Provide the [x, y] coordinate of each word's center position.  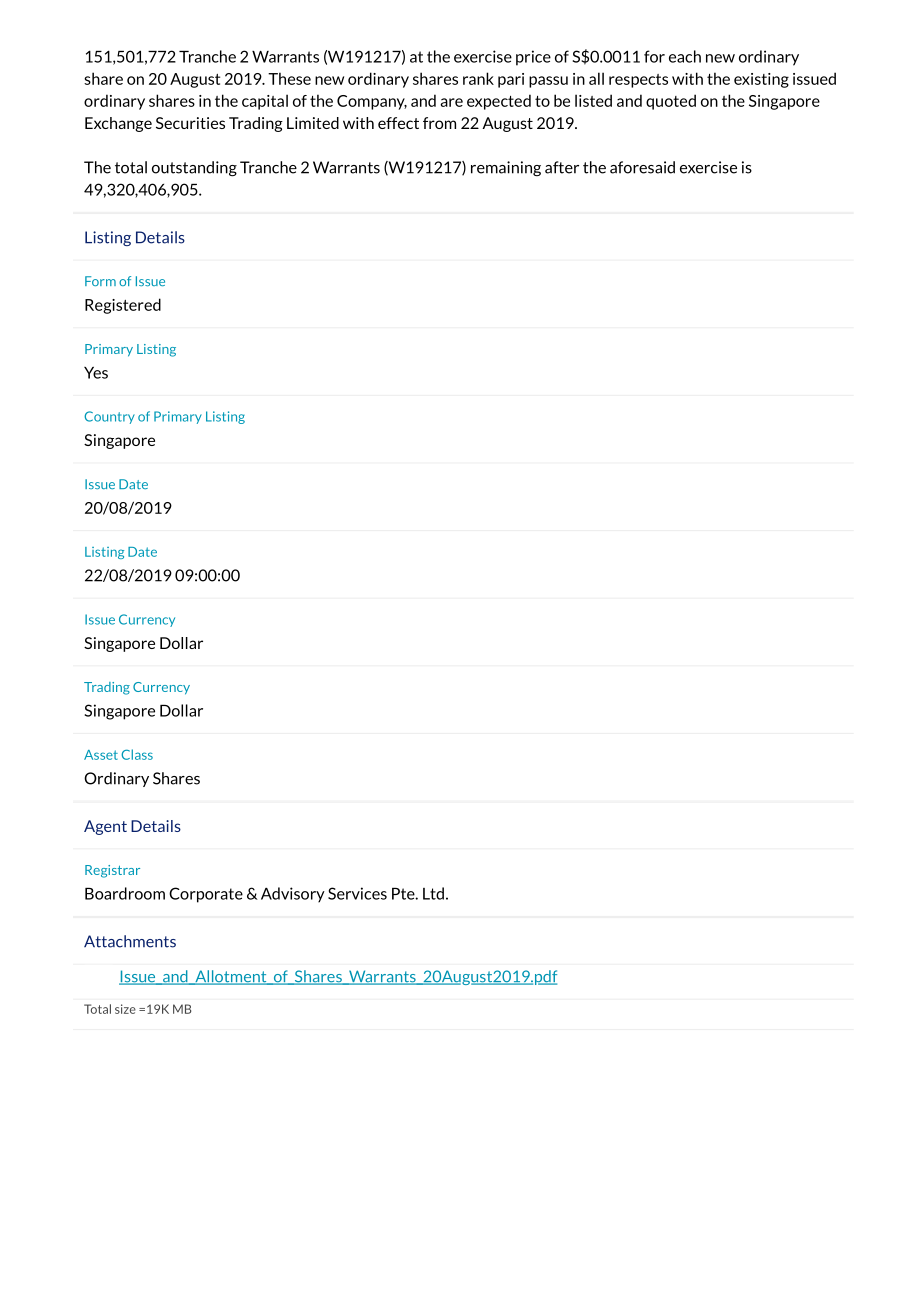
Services [357, 893]
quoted [671, 102]
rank [478, 78]
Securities [190, 123]
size [125, 1009]
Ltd [433, 893]
